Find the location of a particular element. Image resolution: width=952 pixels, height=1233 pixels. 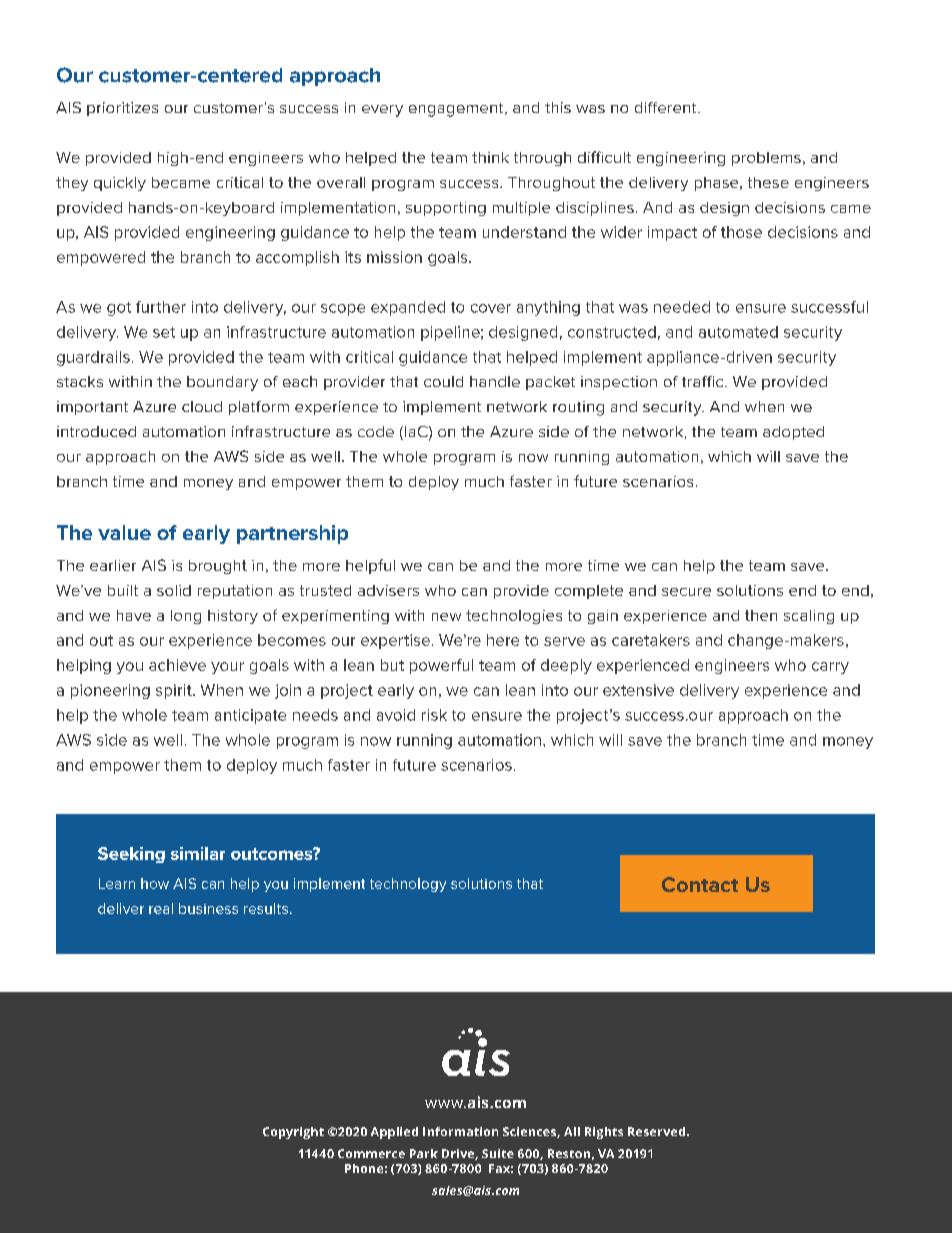

engagement is located at coordinates (457, 110).
